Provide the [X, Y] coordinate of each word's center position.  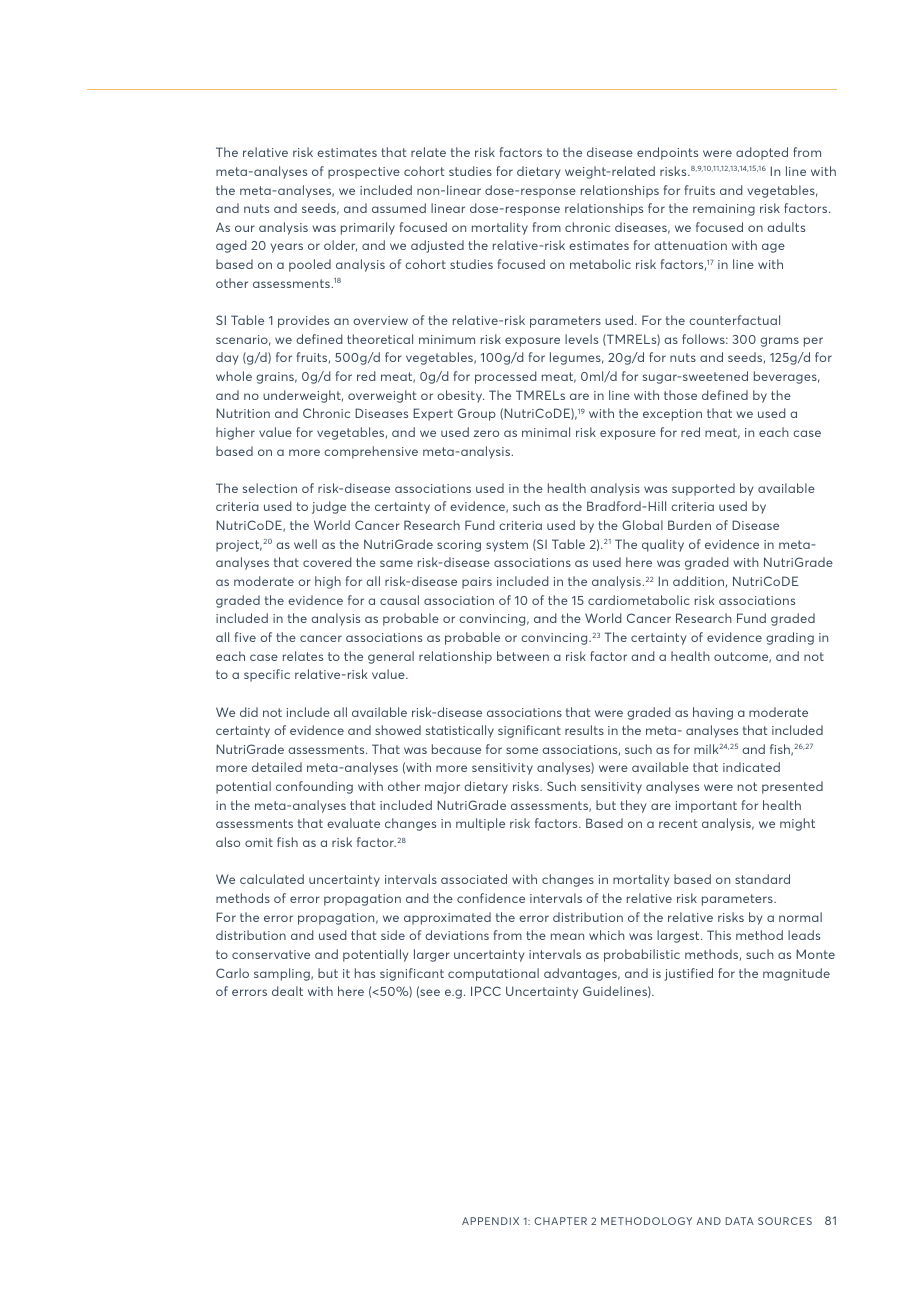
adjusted [437, 246]
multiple [480, 824]
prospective [364, 173]
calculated [272, 879]
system [507, 546]
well [305, 544]
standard [762, 879]
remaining [724, 210]
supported [703, 489]
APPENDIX [490, 1221]
